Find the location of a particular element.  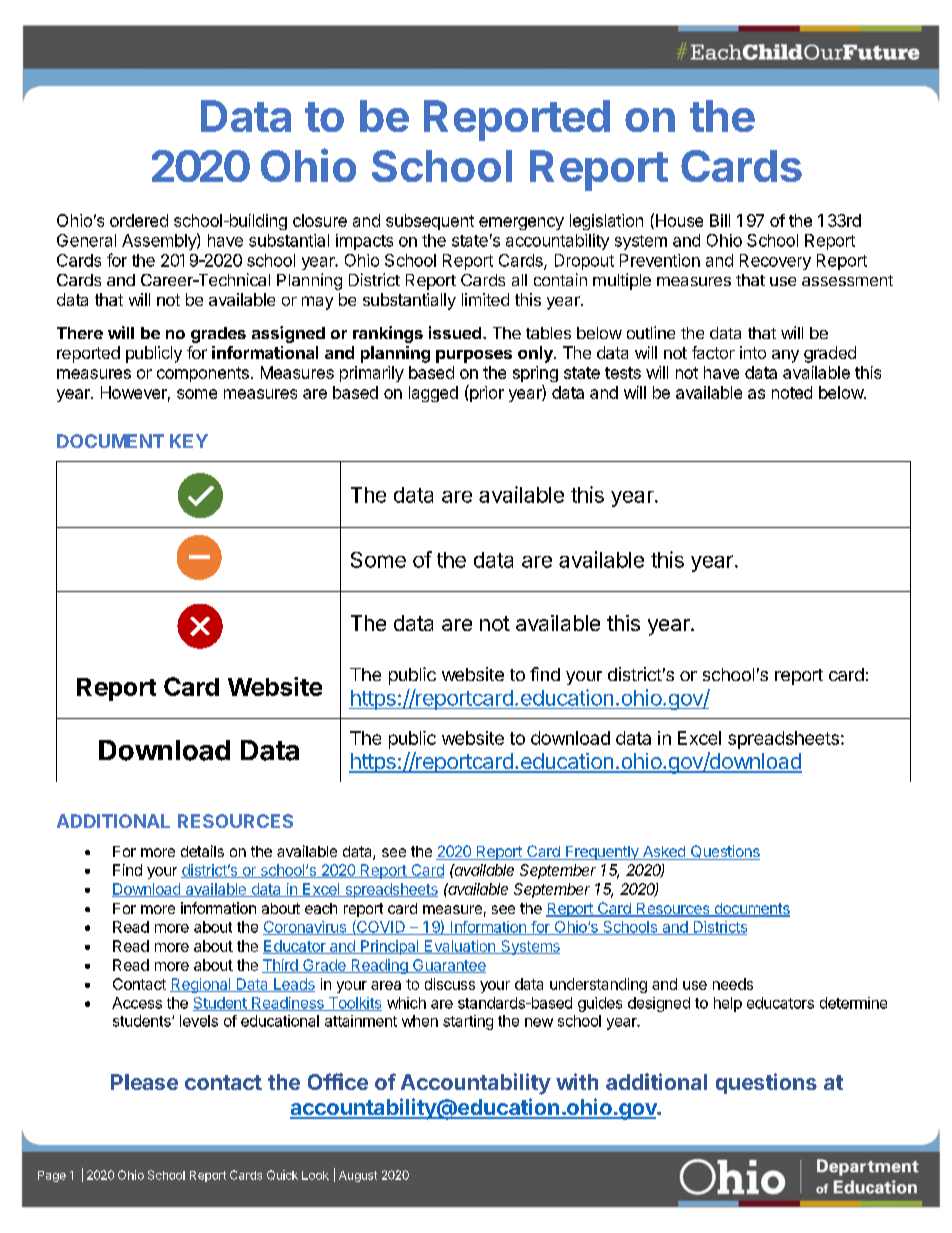

details is located at coordinates (202, 851).
